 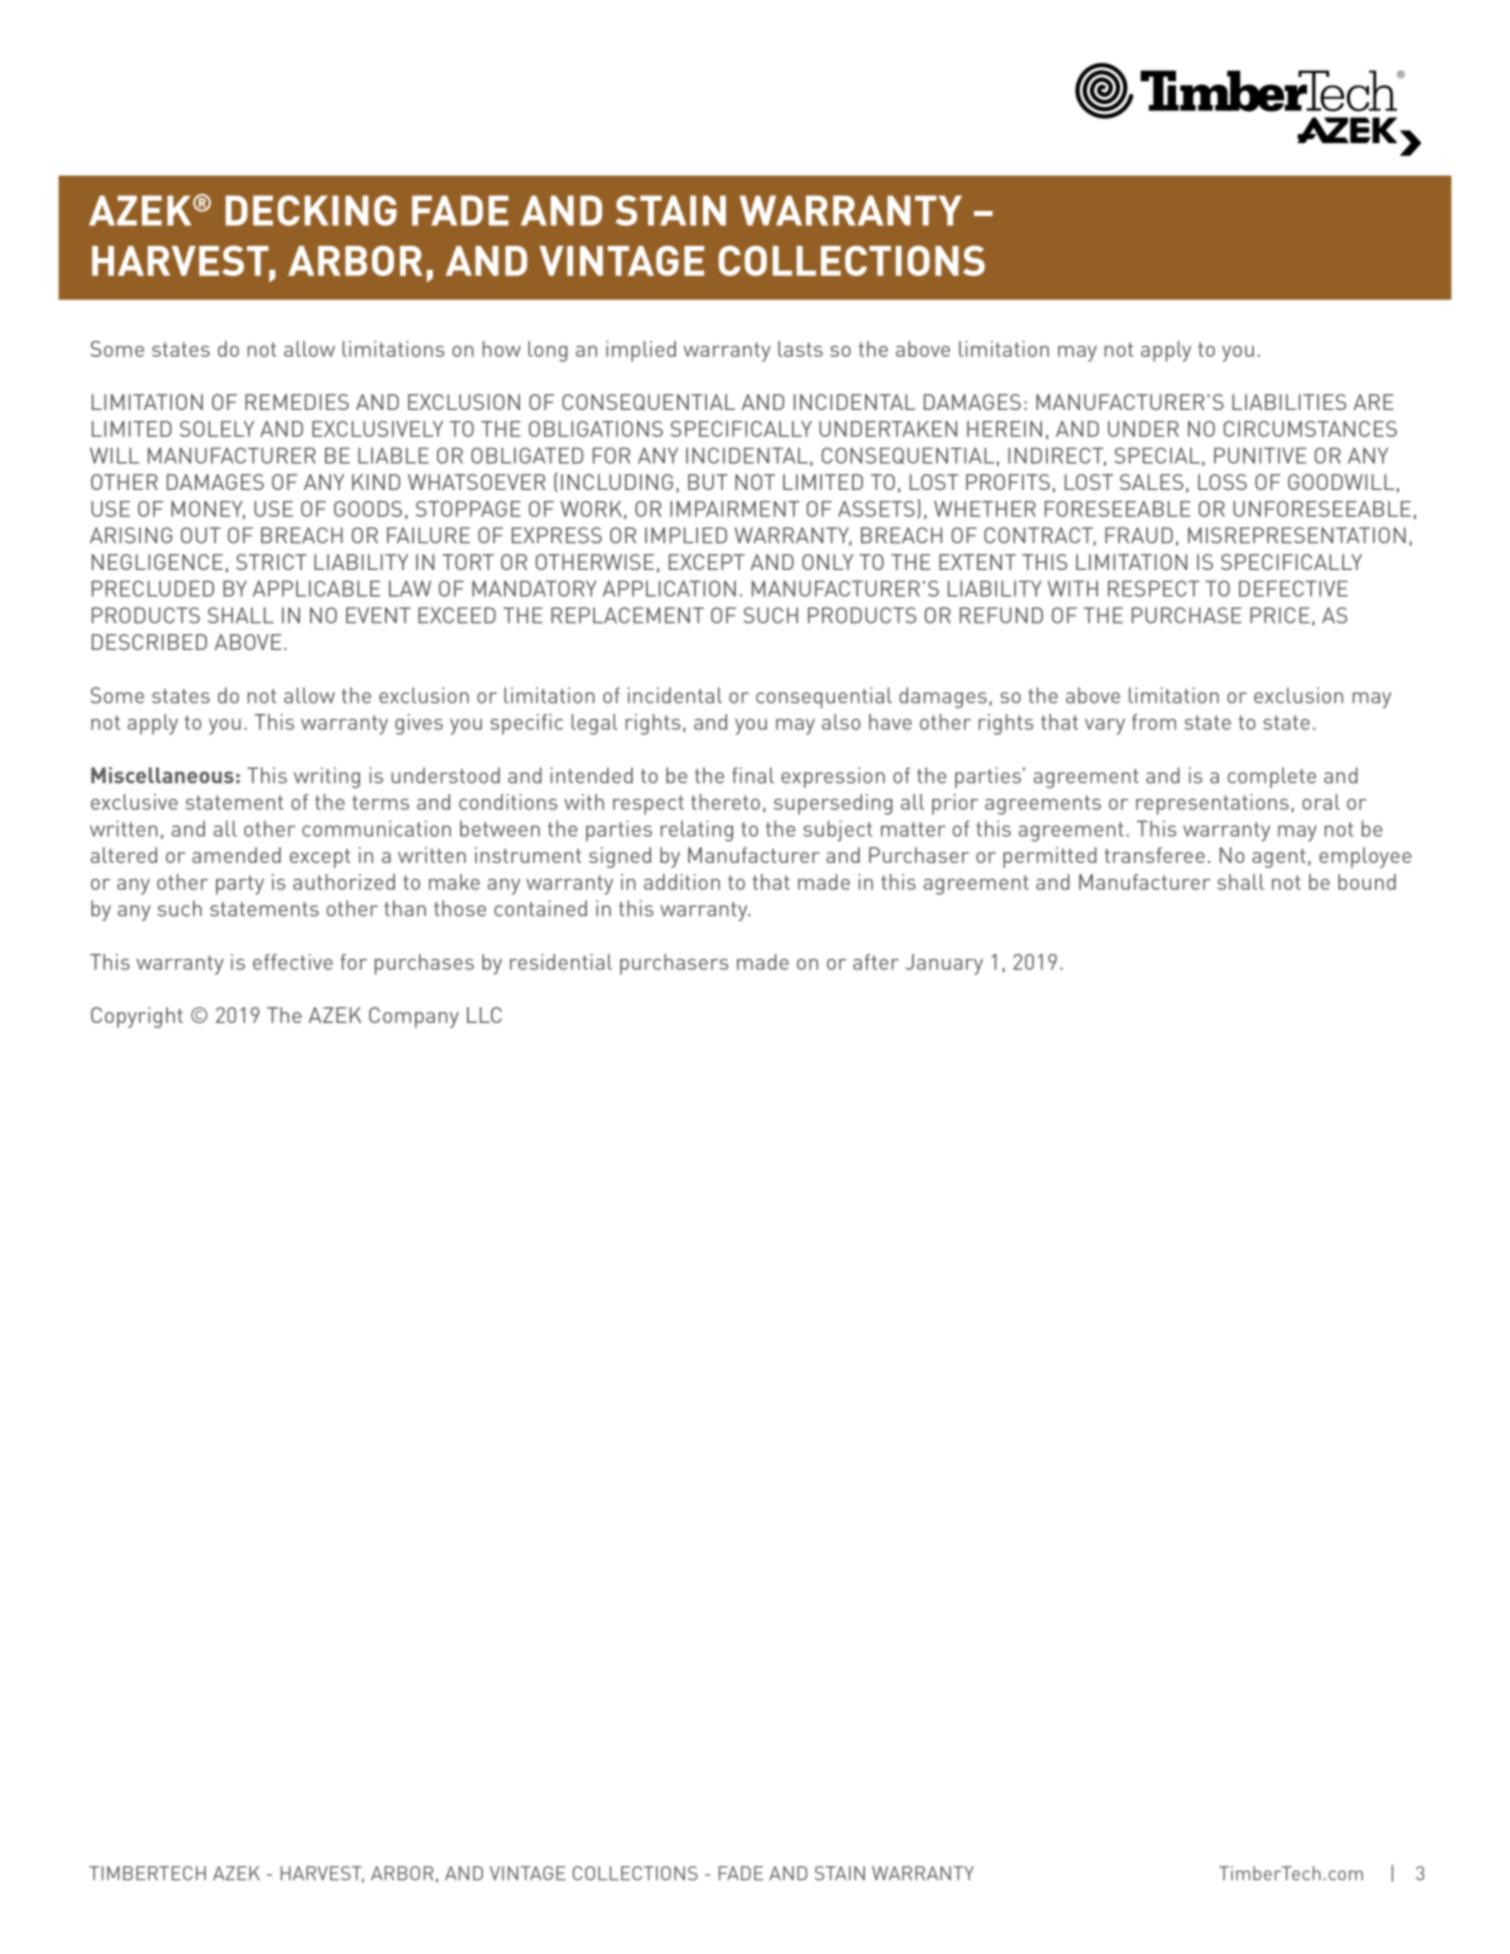 I want to click on DECKING, so click(x=311, y=210).
